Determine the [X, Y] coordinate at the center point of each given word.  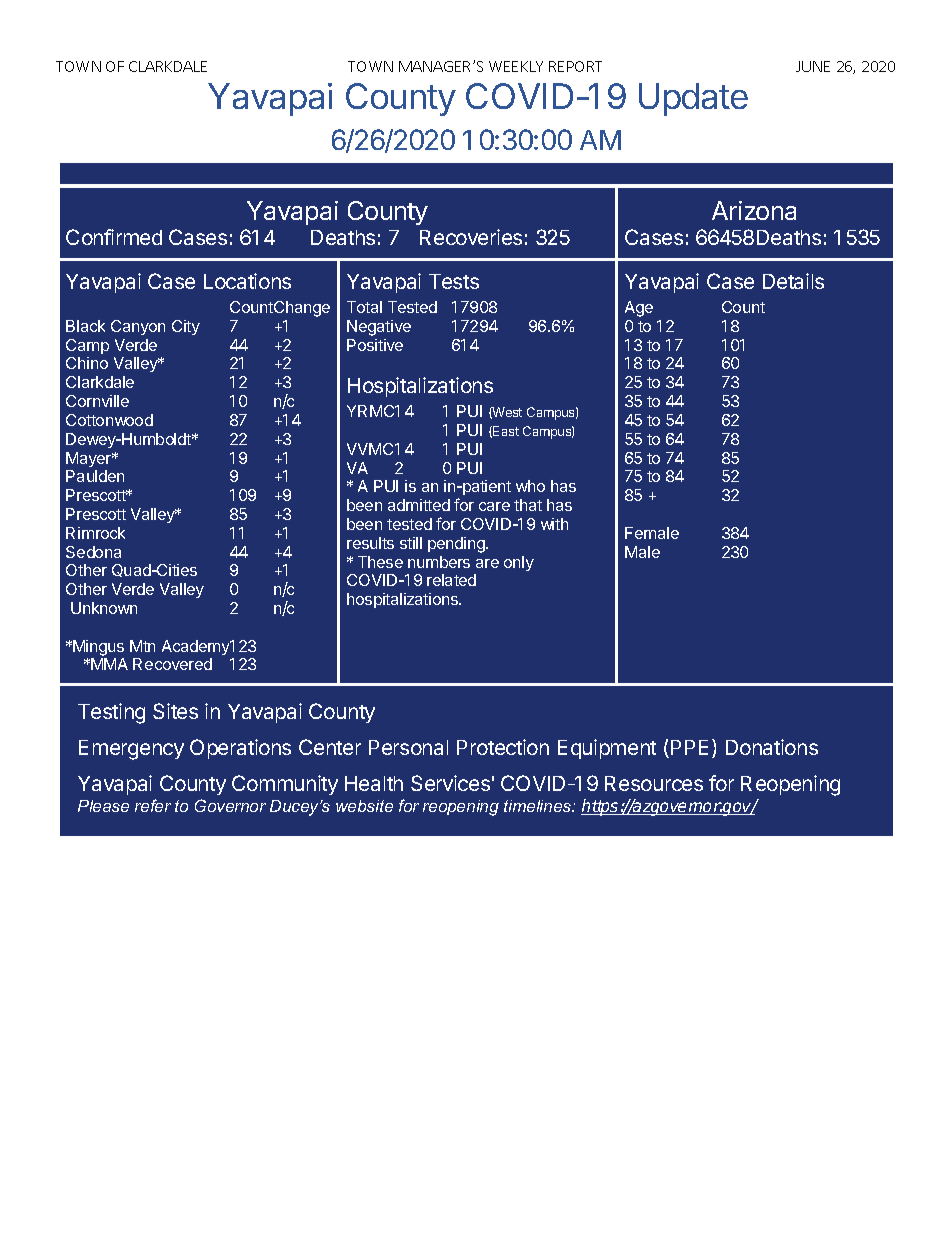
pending [457, 545]
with [554, 524]
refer [153, 805]
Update [693, 99]
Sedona [93, 552]
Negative [379, 328]
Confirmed [114, 237]
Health [374, 783]
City [186, 327]
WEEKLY [516, 66]
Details [793, 281]
